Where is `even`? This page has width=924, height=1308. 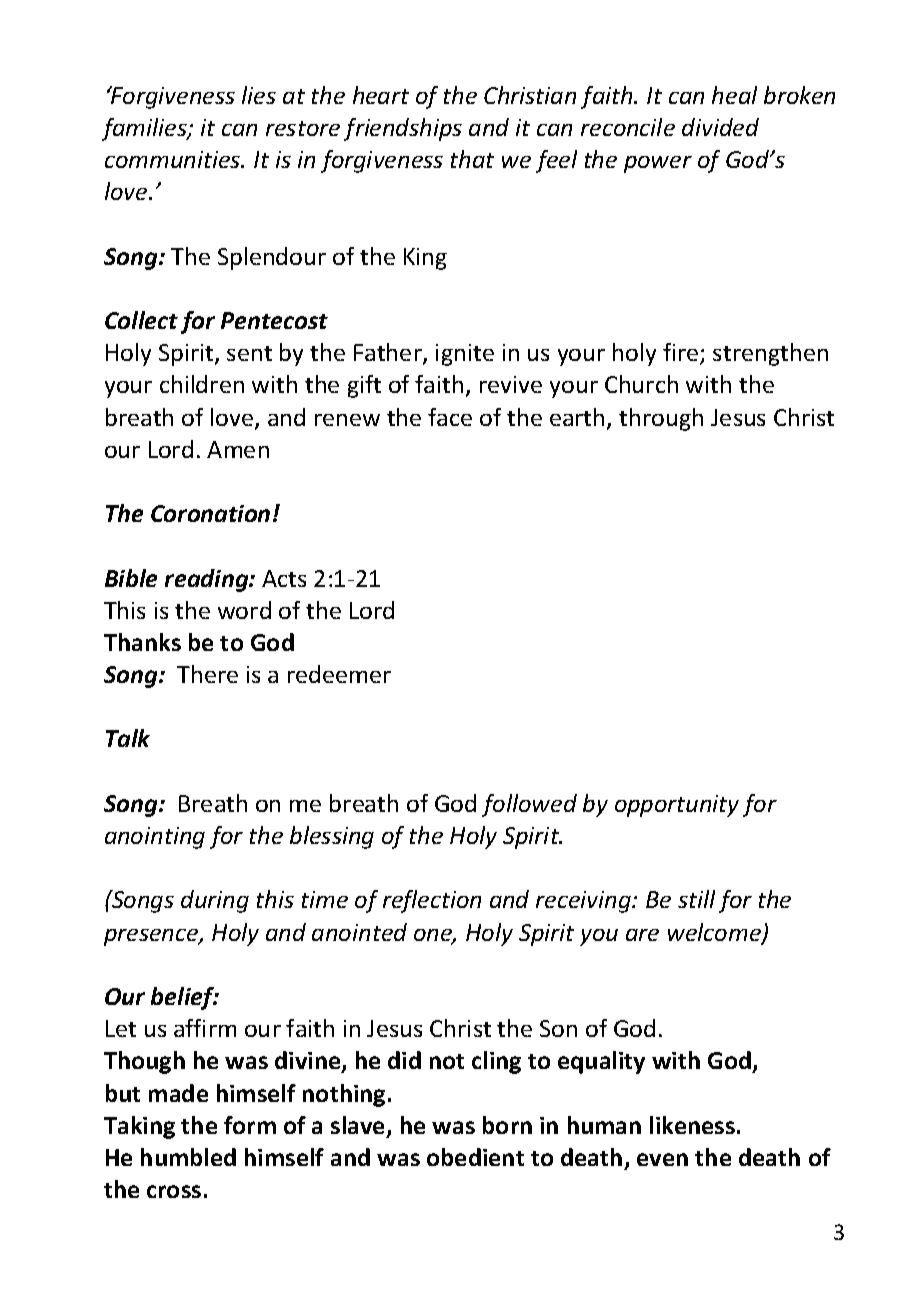 even is located at coordinates (662, 1159).
